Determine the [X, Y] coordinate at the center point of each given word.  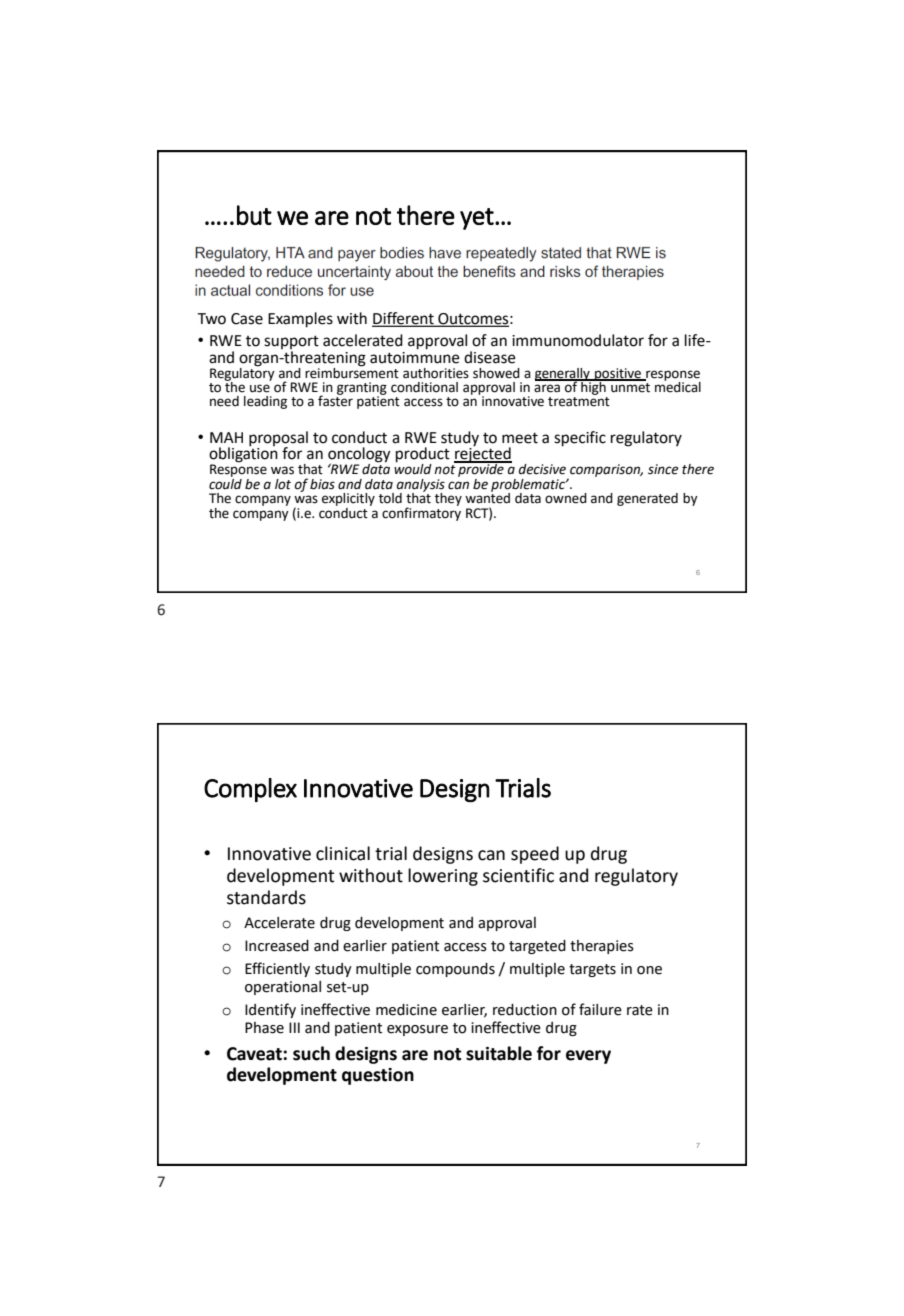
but [254, 215]
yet [478, 219]
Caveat [255, 1054]
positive [618, 375]
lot [283, 484]
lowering [443, 877]
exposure [417, 1030]
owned [566, 498]
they [448, 499]
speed [535, 855]
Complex [250, 790]
